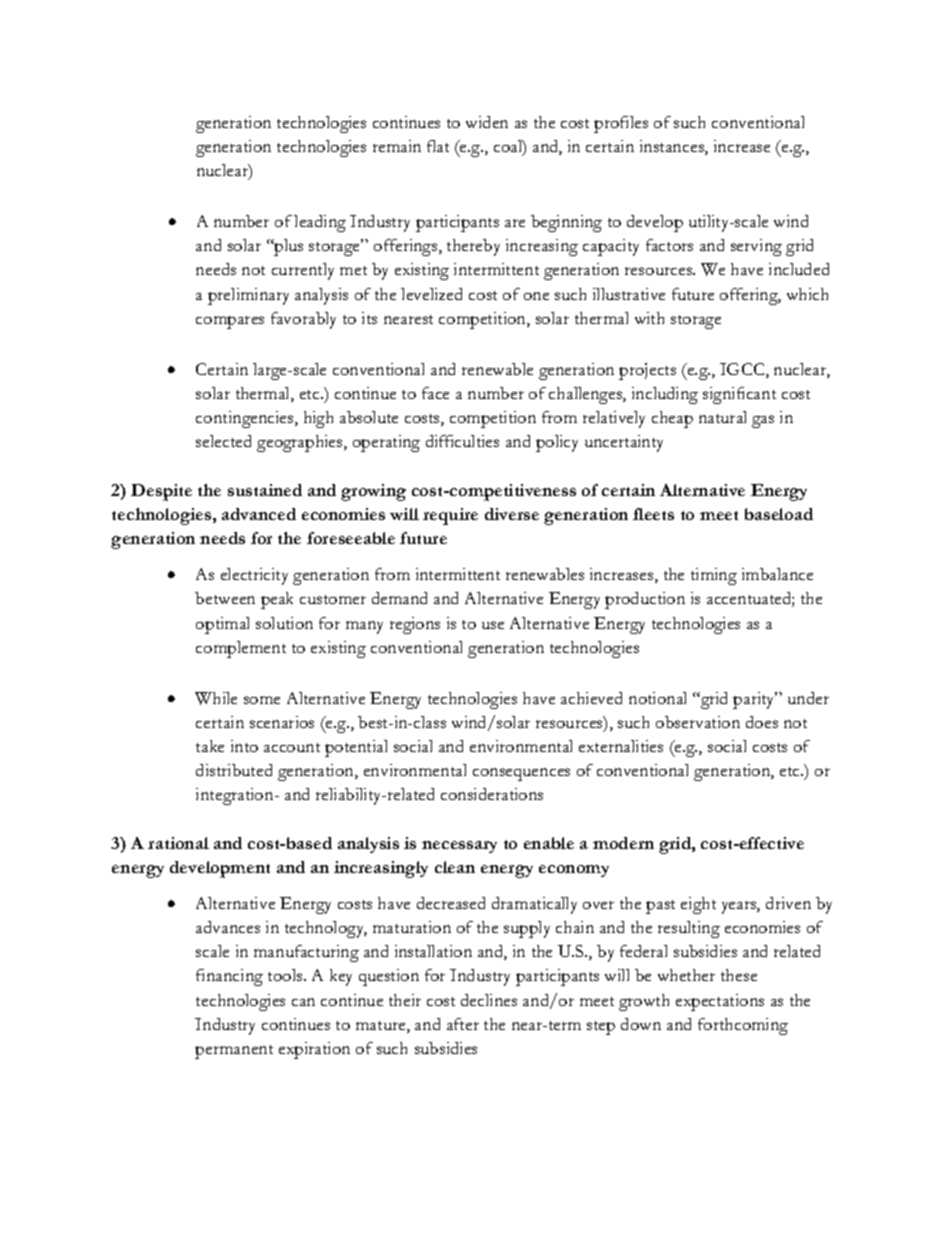  I want to click on profiles, so click(621, 124).
